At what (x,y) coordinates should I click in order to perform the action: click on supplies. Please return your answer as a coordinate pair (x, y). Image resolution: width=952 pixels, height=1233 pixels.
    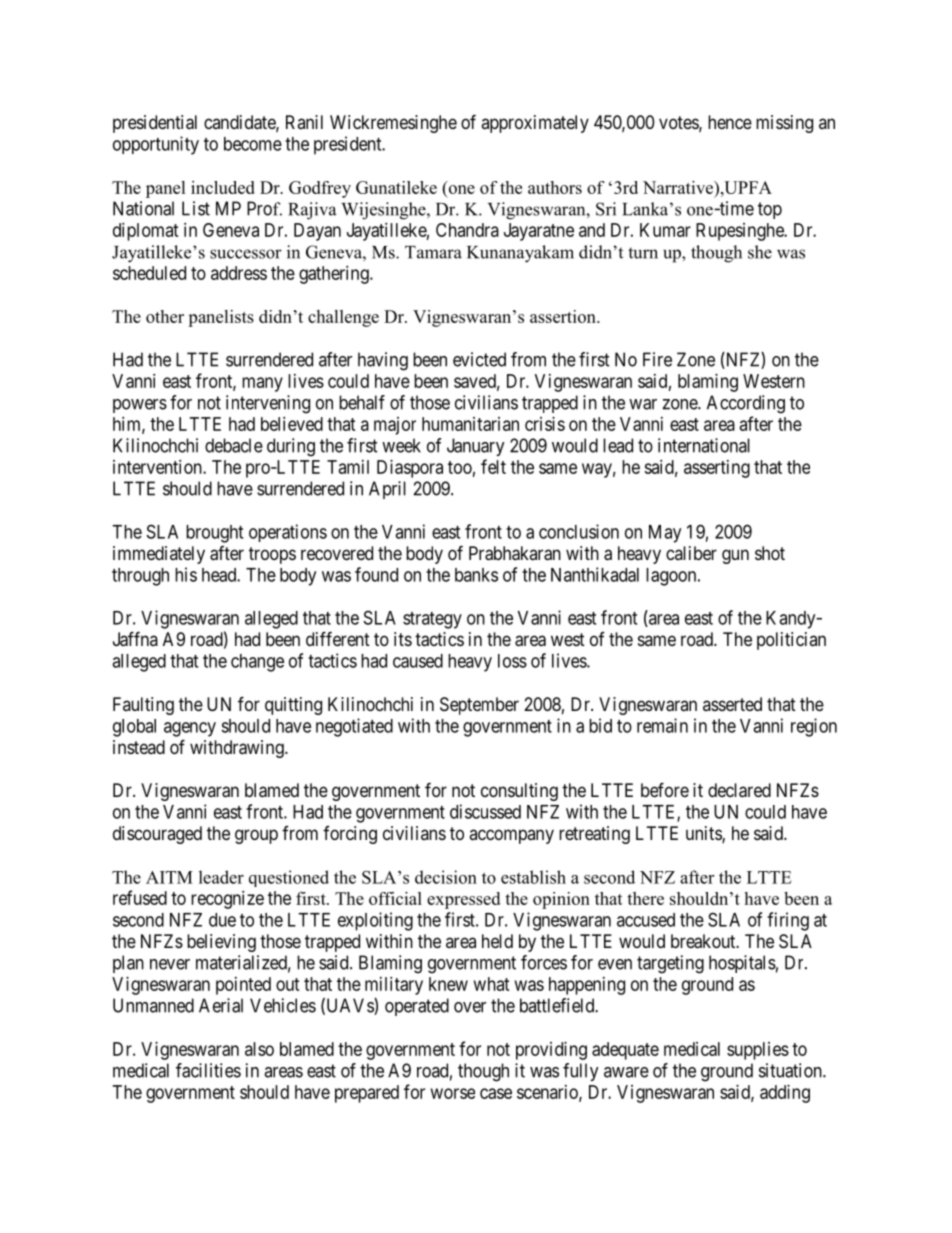
    Looking at the image, I should click on (758, 1051).
